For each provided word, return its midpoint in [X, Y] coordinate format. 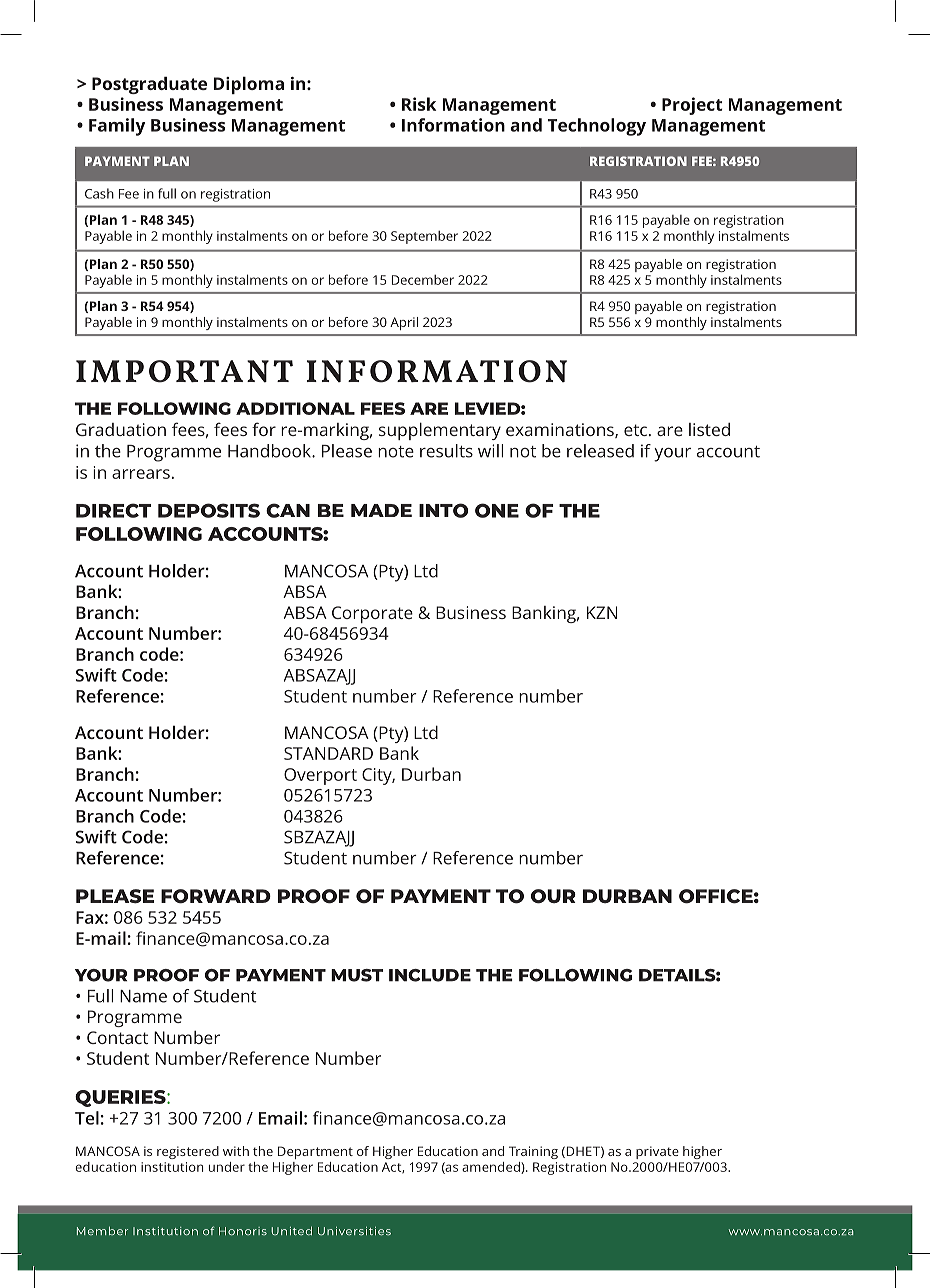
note [396, 452]
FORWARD [216, 896]
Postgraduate [149, 85]
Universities [354, 1231]
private [657, 1152]
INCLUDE [430, 975]
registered [188, 1152]
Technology [597, 127]
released [600, 451]
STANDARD [328, 753]
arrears [141, 474]
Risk [419, 104]
